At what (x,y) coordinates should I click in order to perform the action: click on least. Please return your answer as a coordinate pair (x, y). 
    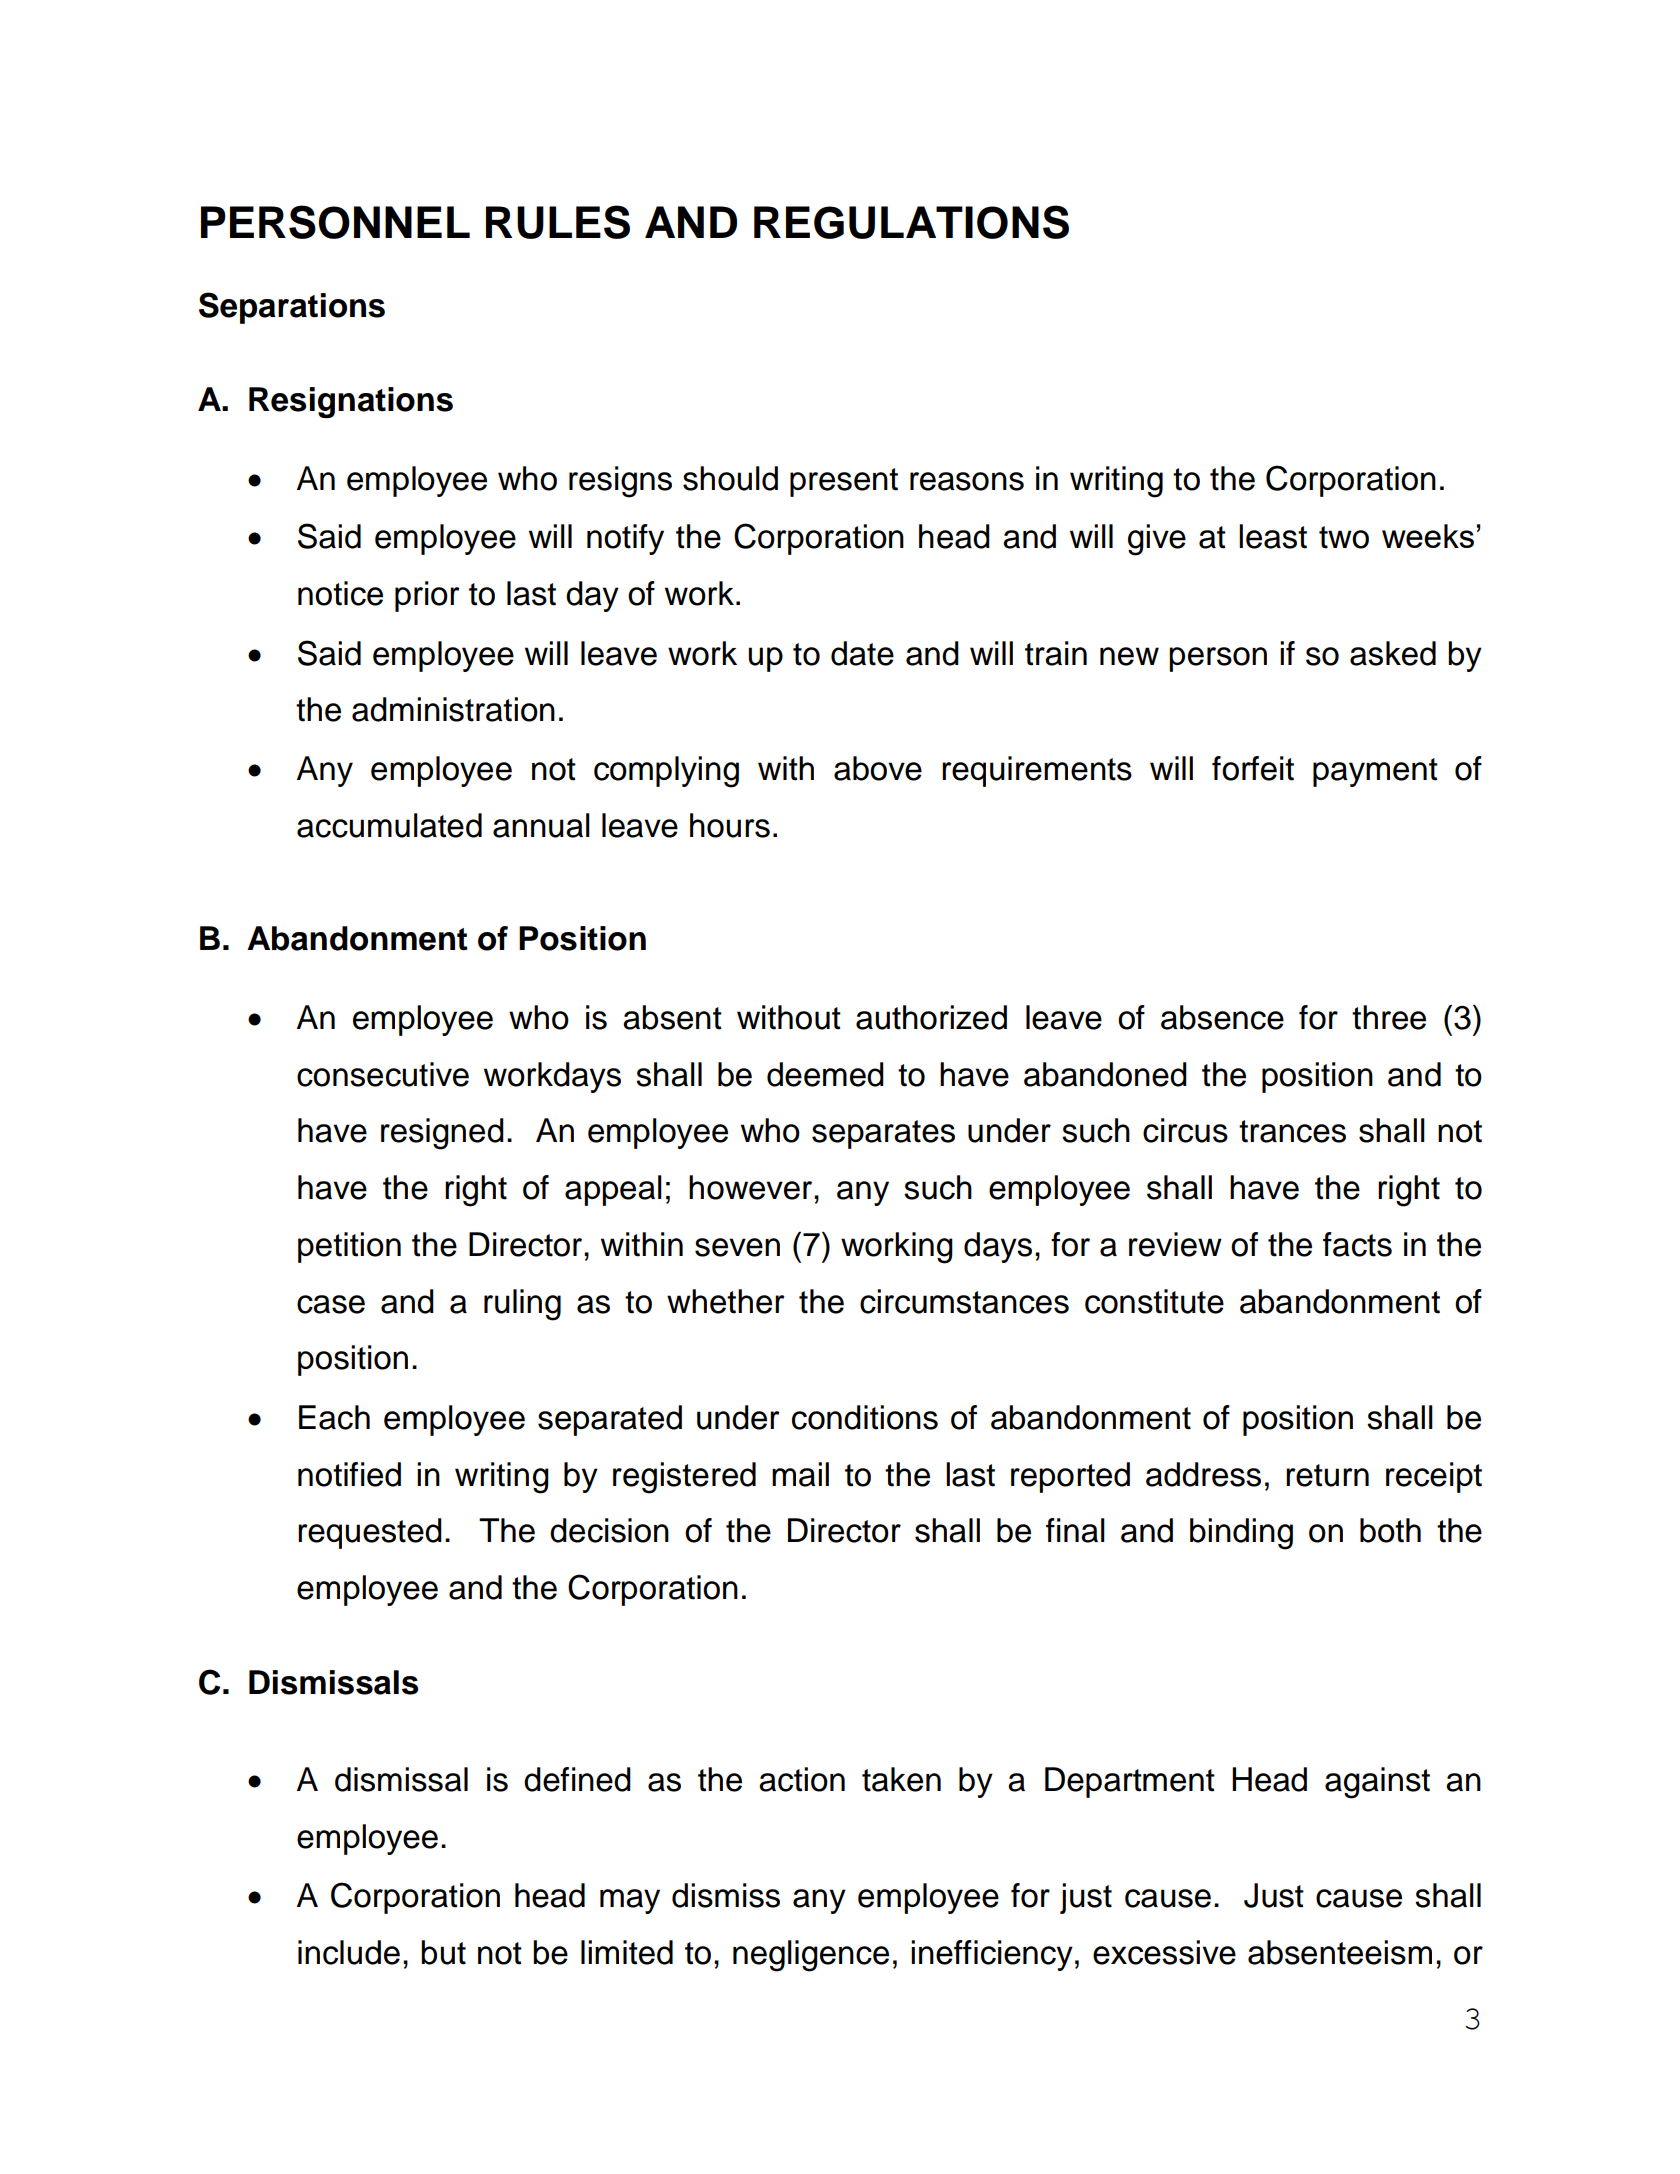
    Looking at the image, I should click on (1273, 536).
